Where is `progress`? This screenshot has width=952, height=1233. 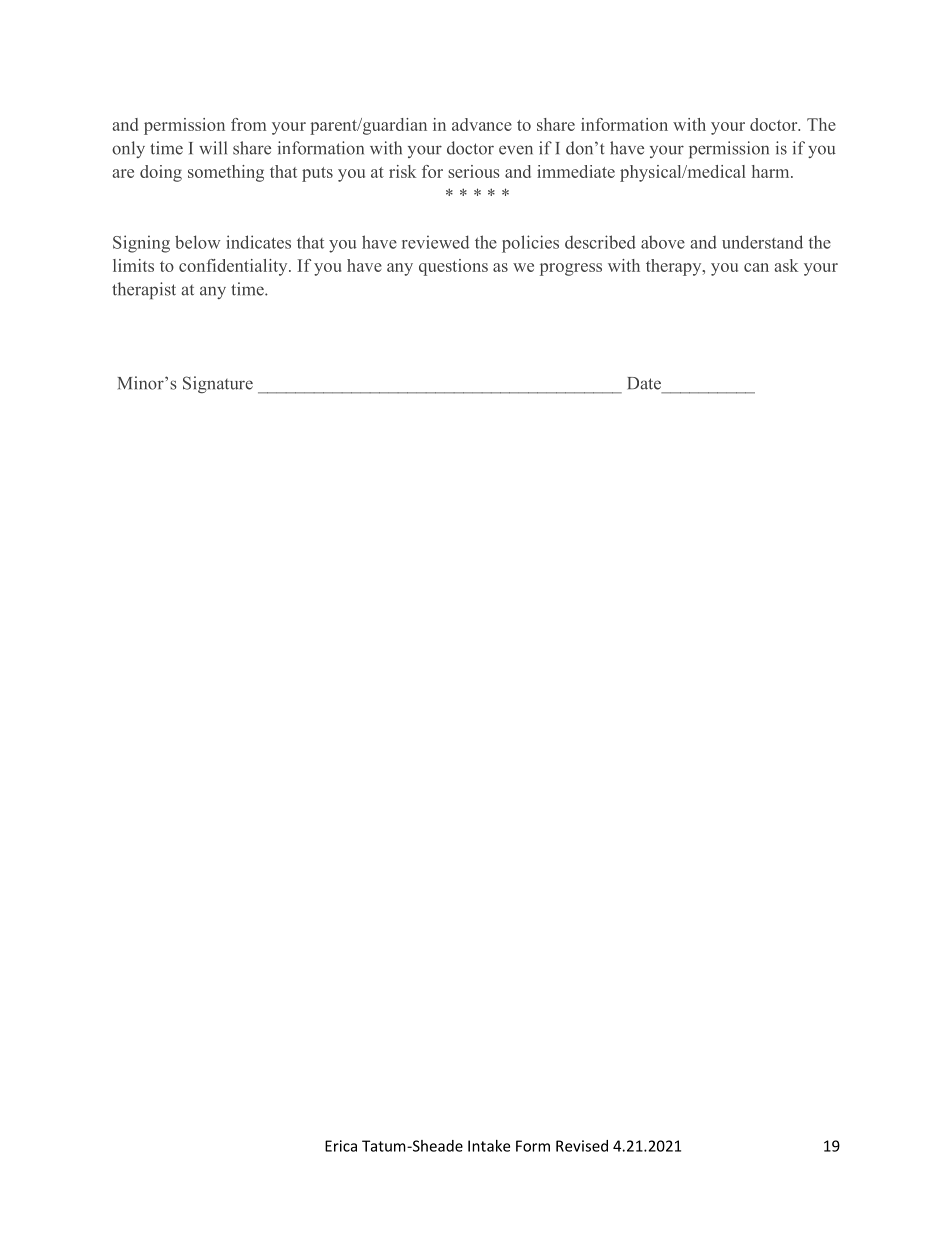
progress is located at coordinates (571, 269).
